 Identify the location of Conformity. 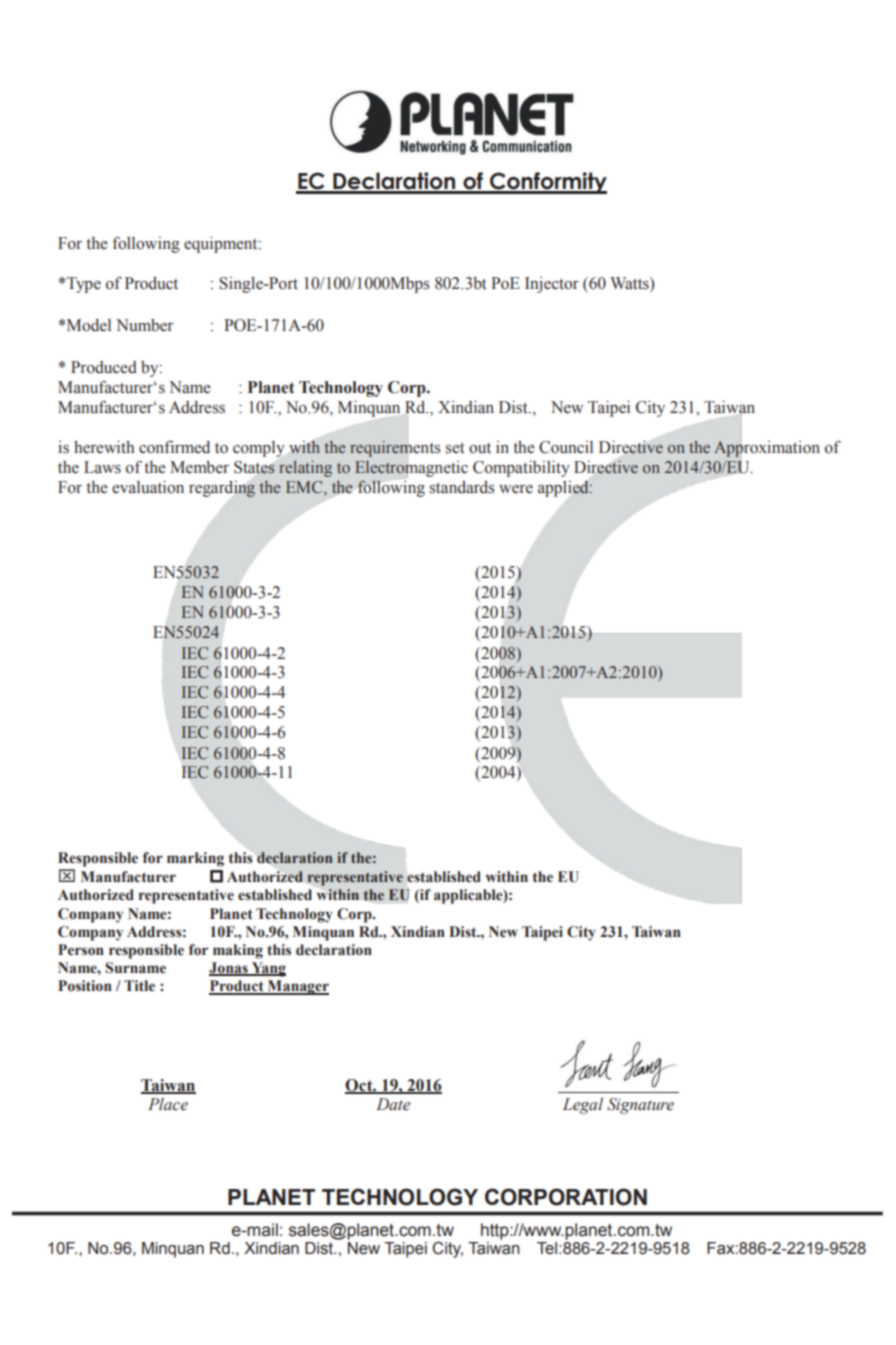
(547, 183).
